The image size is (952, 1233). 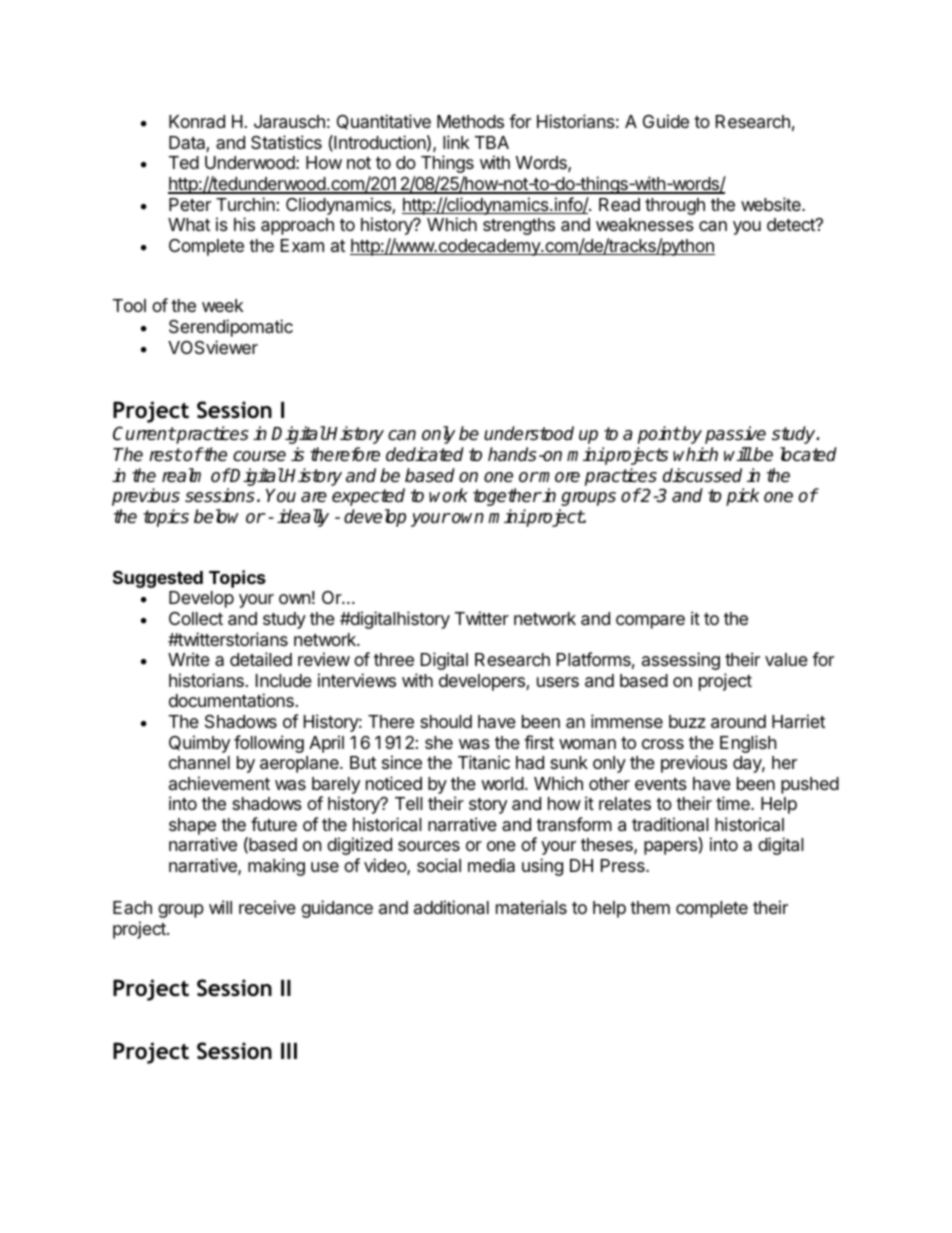 I want to click on Collect, so click(x=196, y=618).
